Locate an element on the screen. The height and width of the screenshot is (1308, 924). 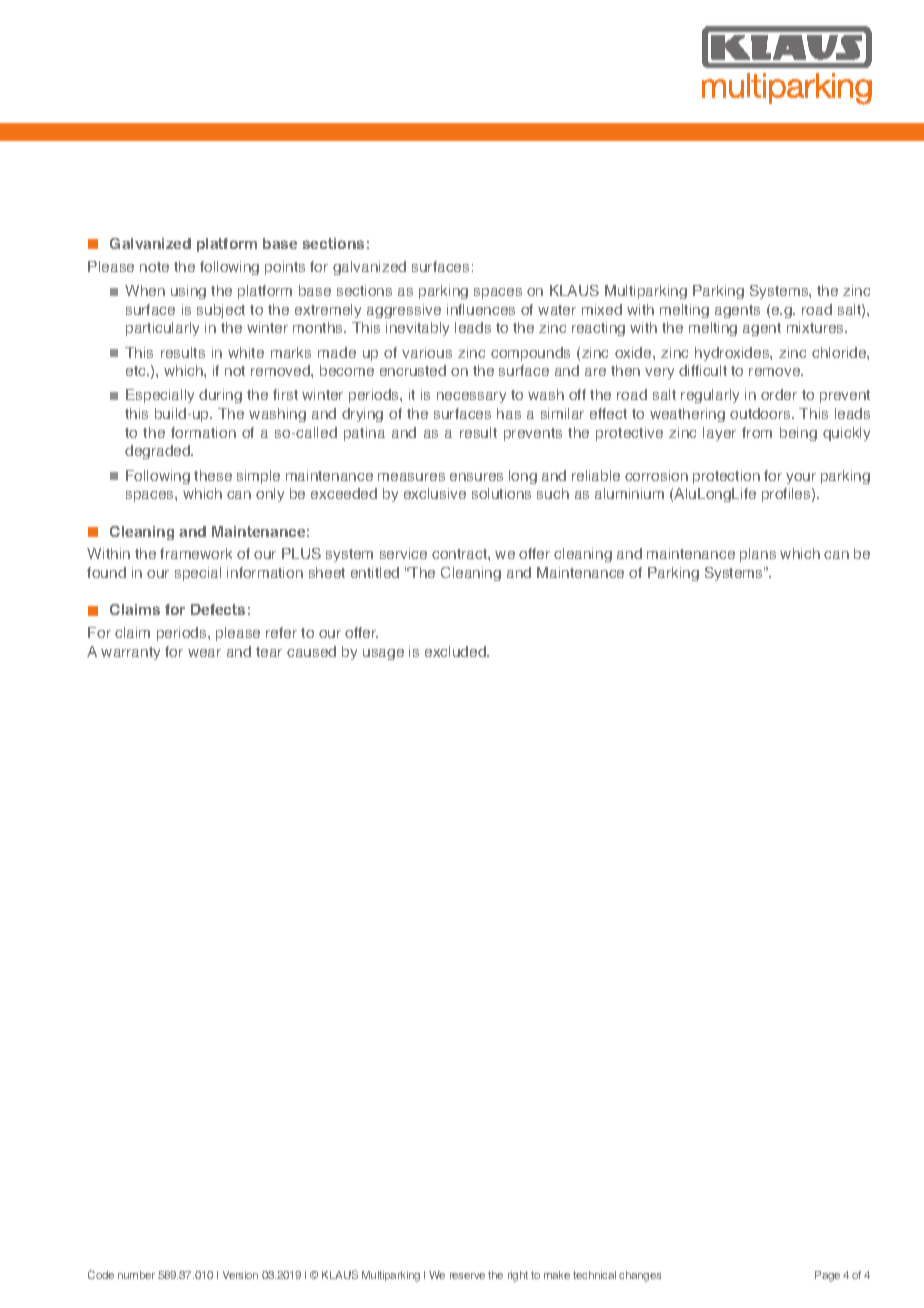
plans is located at coordinates (758, 555).
